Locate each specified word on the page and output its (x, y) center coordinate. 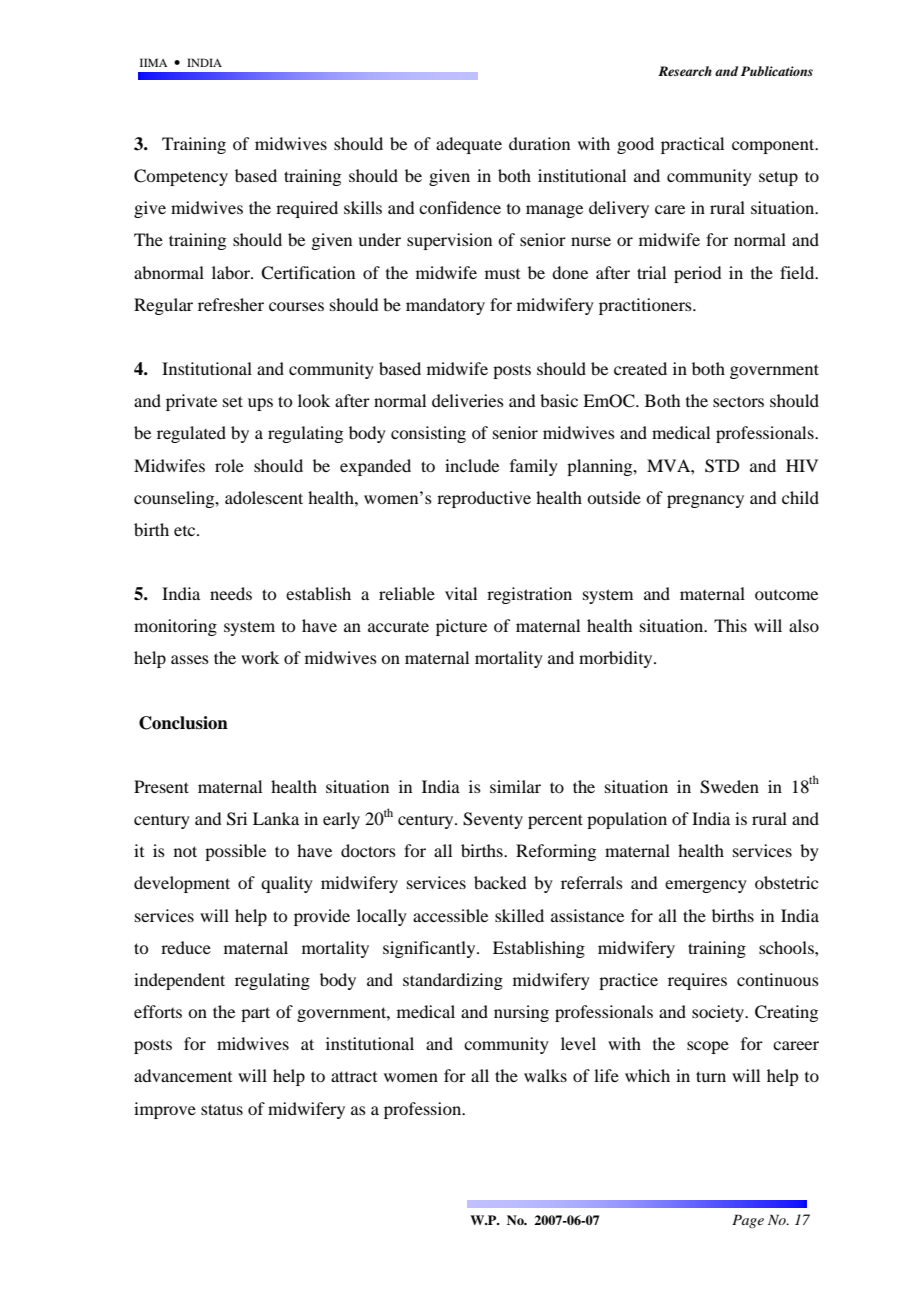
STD (722, 466)
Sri (237, 819)
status (222, 1109)
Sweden (729, 787)
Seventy (493, 820)
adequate (469, 145)
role (229, 465)
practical (692, 145)
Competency (181, 177)
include (472, 465)
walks (545, 1075)
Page (748, 1221)
